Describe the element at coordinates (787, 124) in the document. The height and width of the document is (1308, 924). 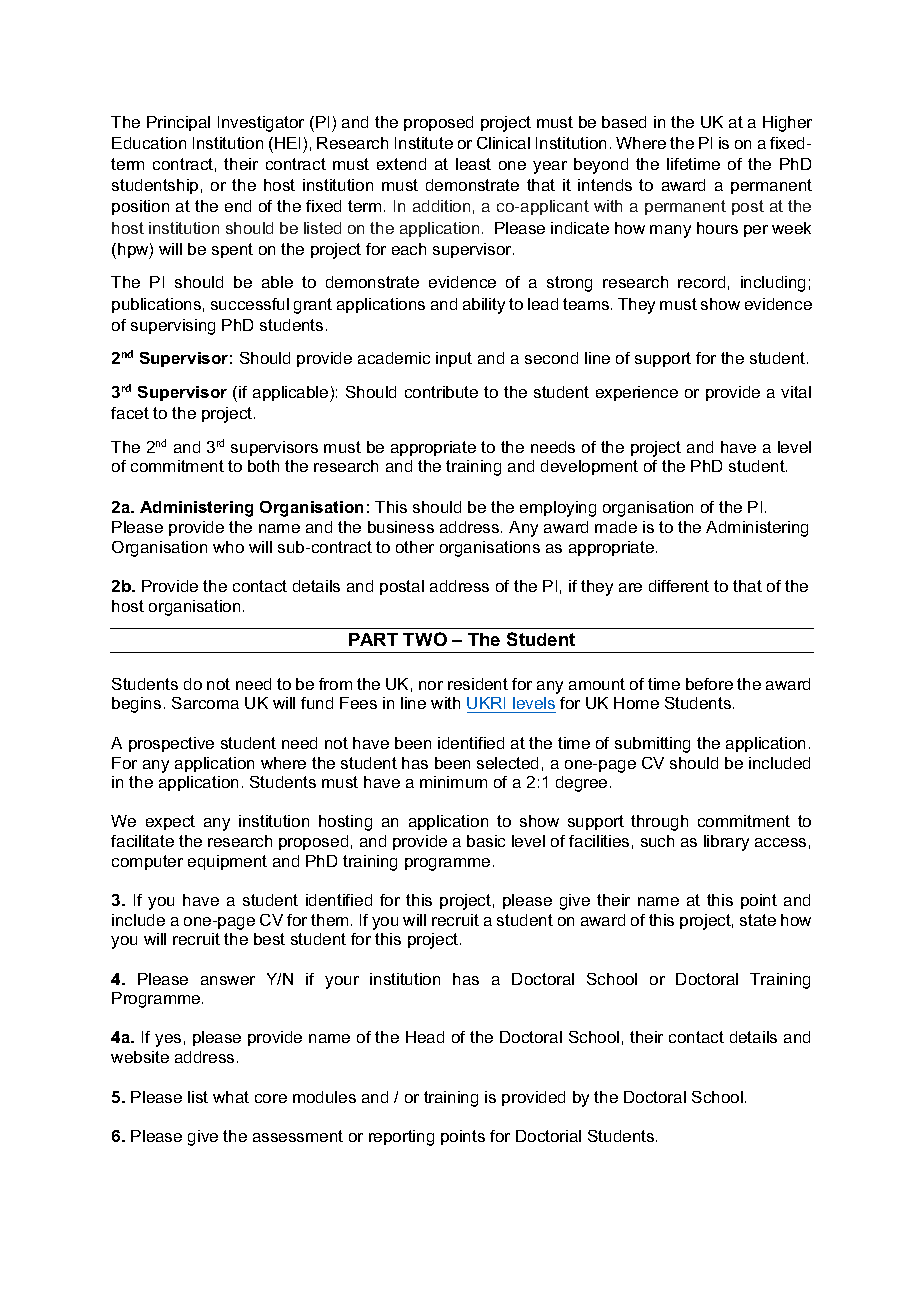
I see `Higher` at that location.
